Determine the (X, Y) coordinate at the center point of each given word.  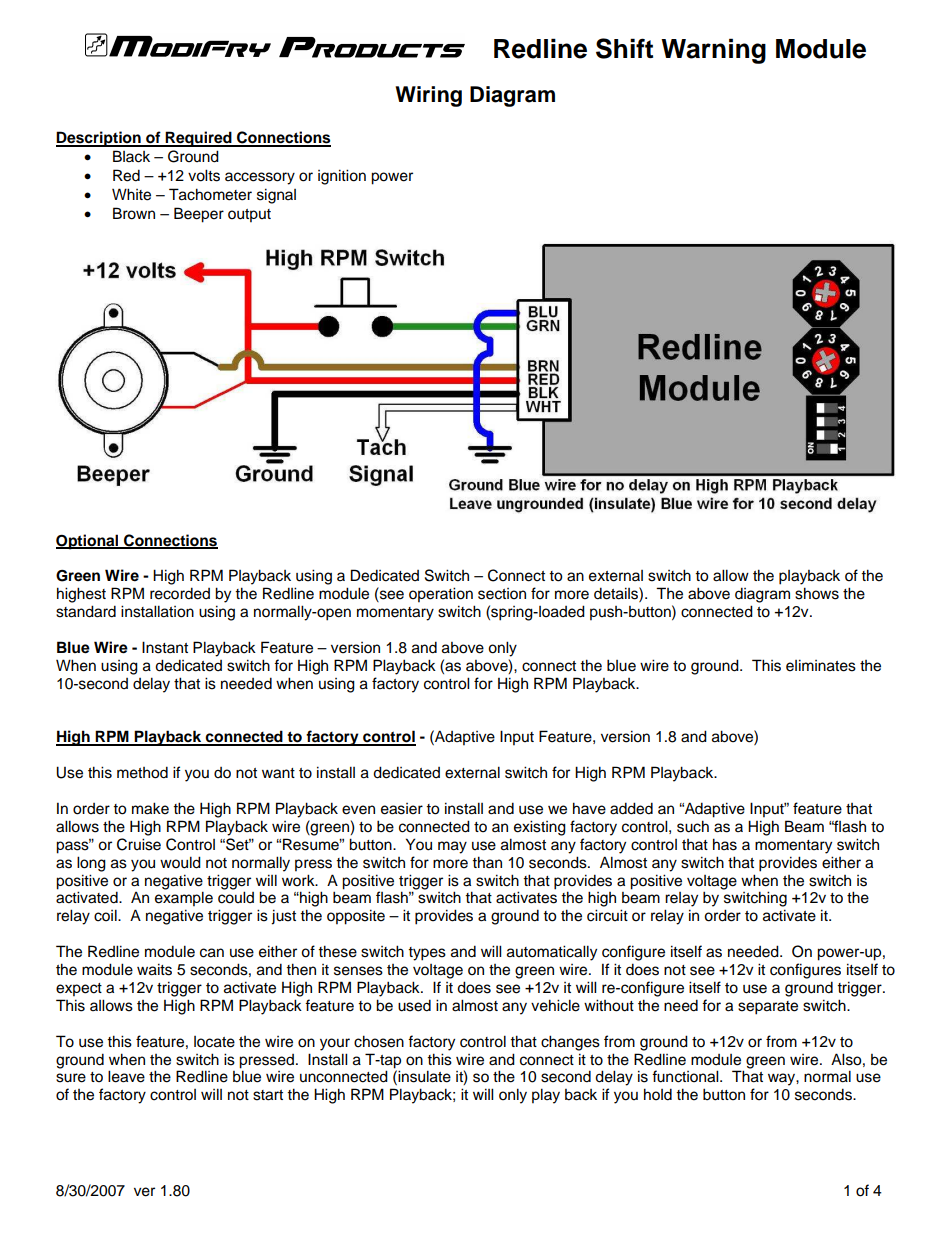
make (150, 808)
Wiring (428, 96)
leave (126, 1076)
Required (199, 139)
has (725, 844)
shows (817, 593)
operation (441, 595)
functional (686, 1076)
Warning (713, 51)
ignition (342, 177)
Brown (134, 213)
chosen (379, 1041)
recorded (180, 593)
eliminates (821, 665)
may (452, 847)
